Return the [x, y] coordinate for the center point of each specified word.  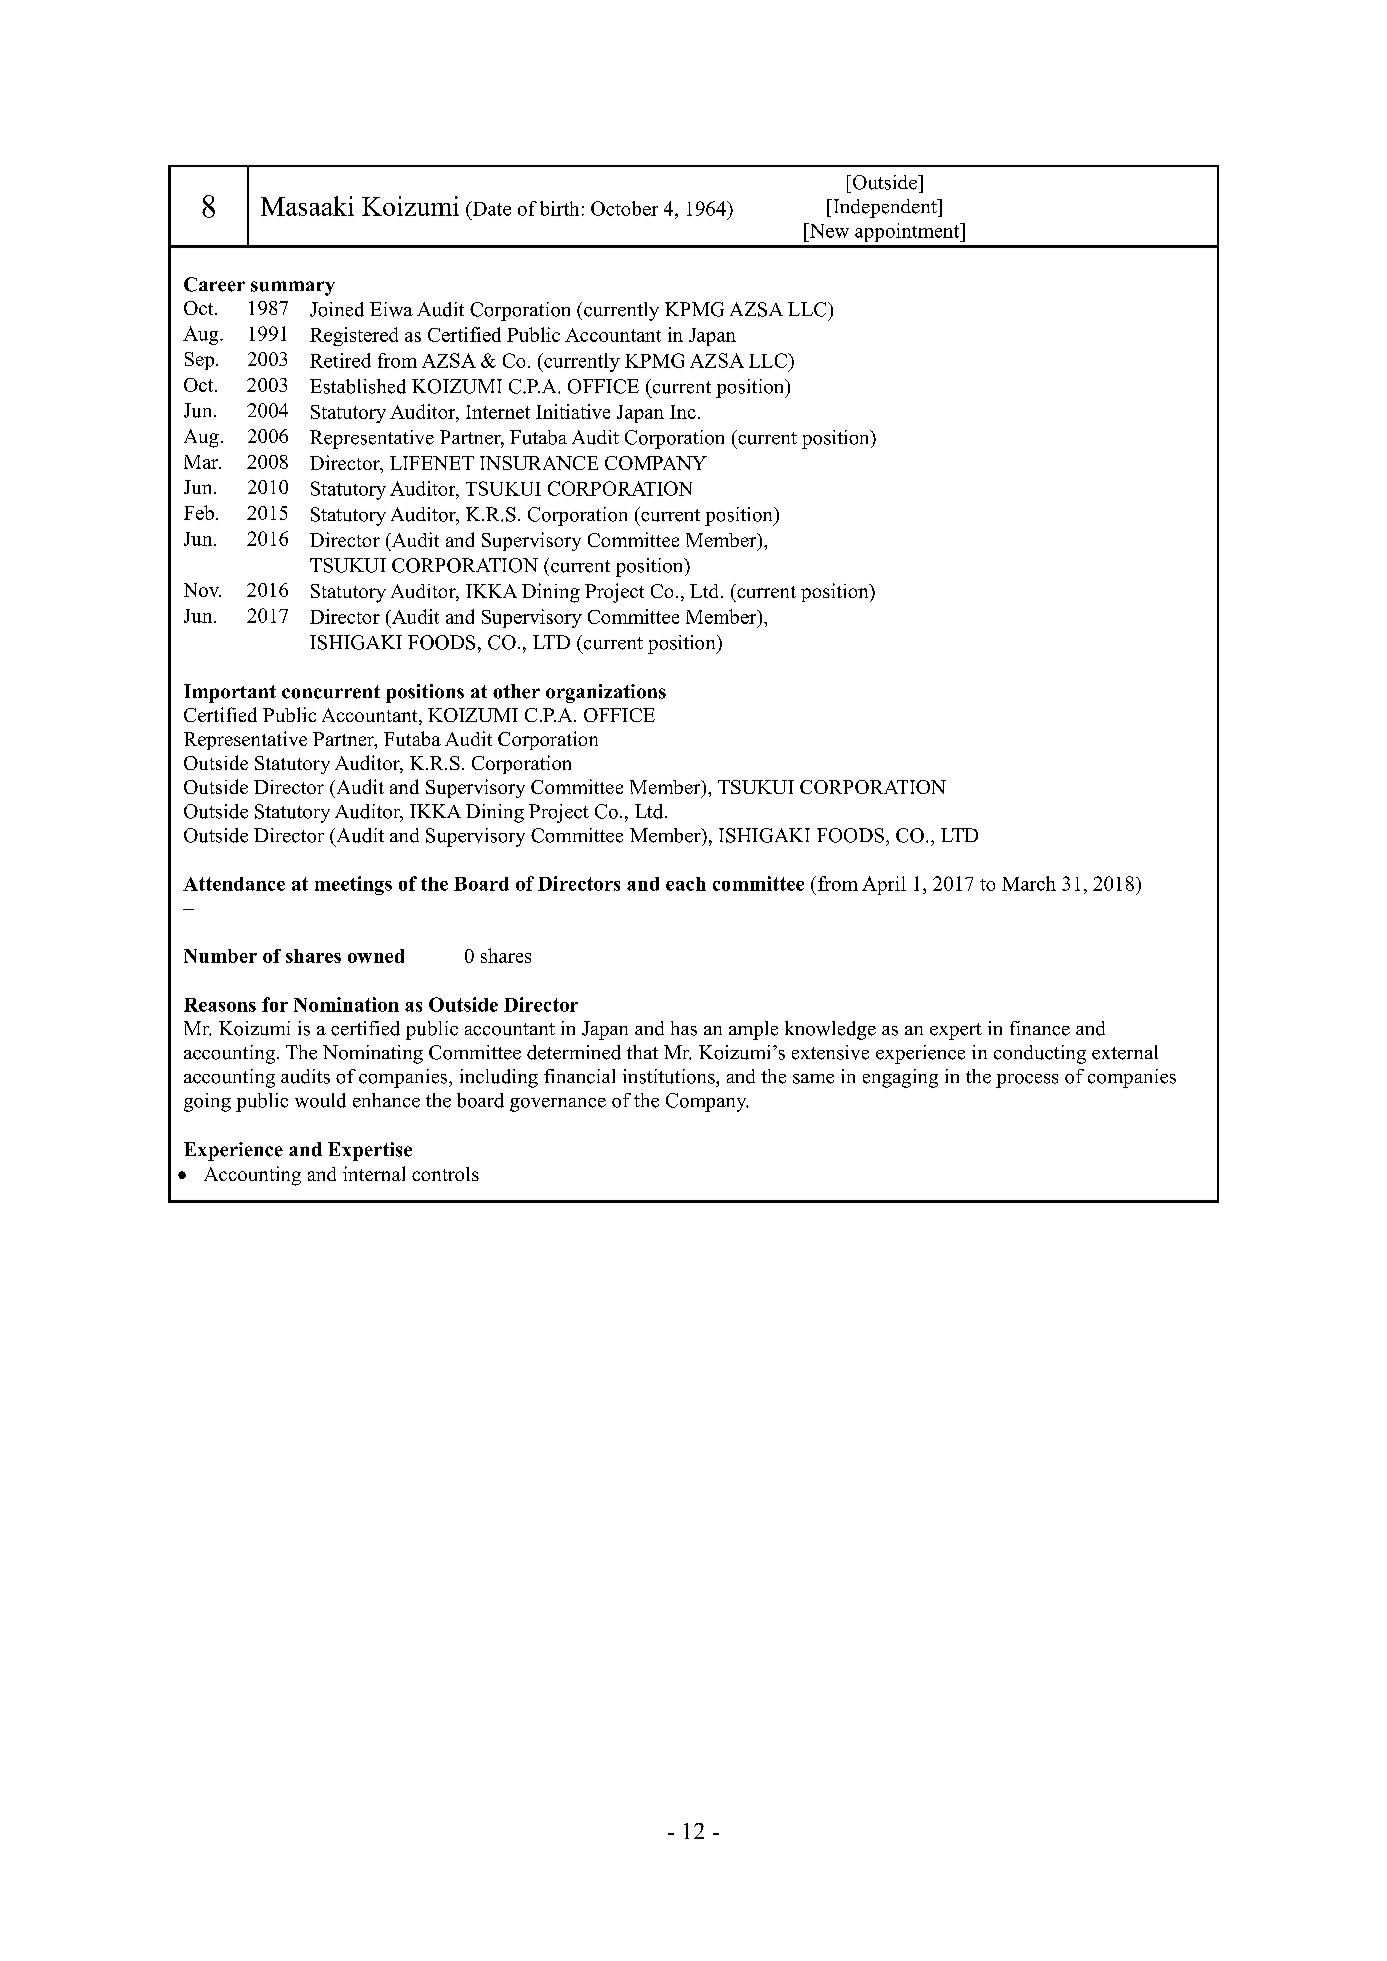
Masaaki [307, 206]
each [686, 884]
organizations [606, 693]
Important [230, 693]
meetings [353, 885]
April [884, 885]
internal [374, 1173]
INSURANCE [539, 463]
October [624, 208]
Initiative [573, 411]
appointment [908, 232]
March [1029, 883]
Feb [199, 512]
